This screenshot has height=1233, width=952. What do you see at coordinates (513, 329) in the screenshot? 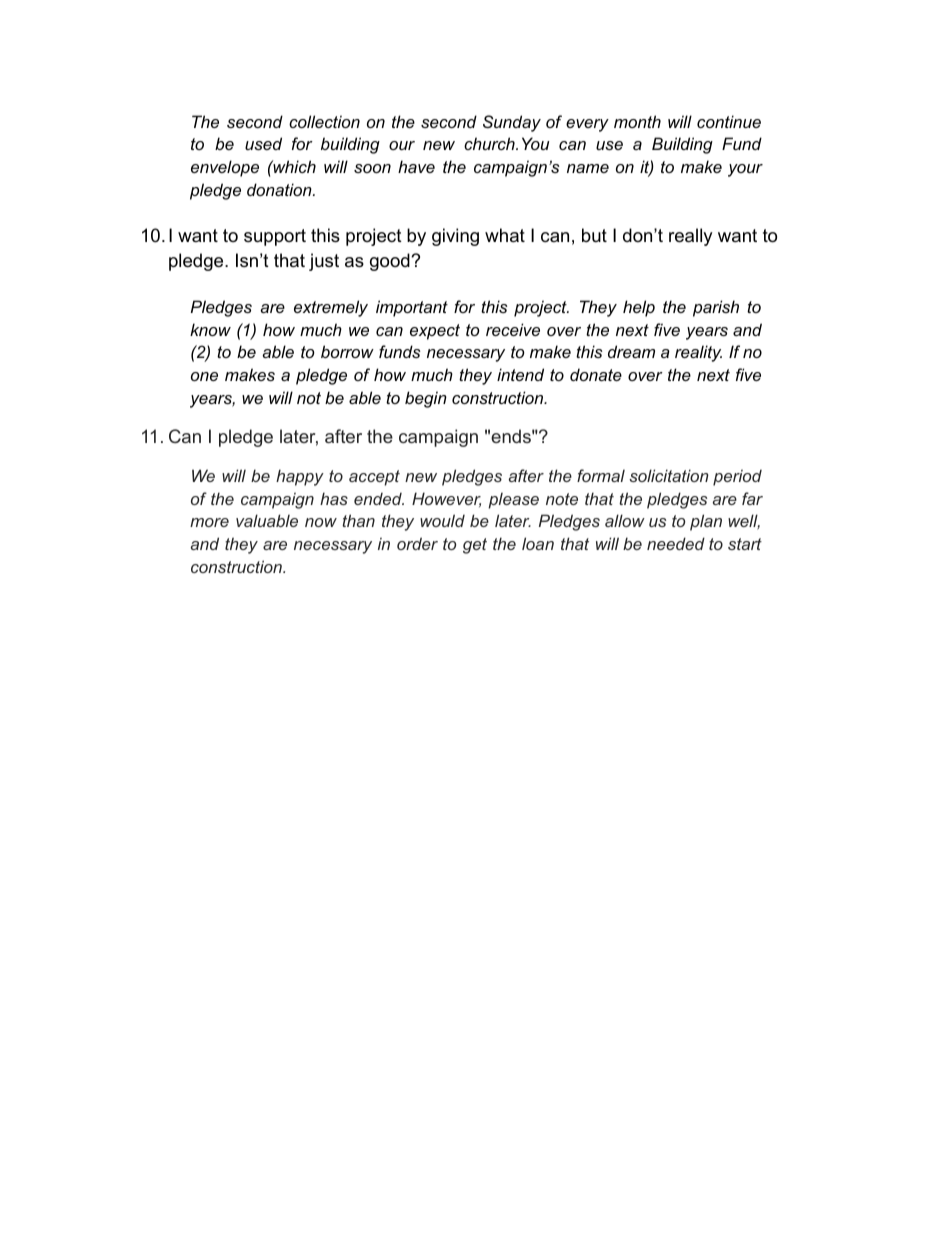
I see `receive` at bounding box center [513, 329].
